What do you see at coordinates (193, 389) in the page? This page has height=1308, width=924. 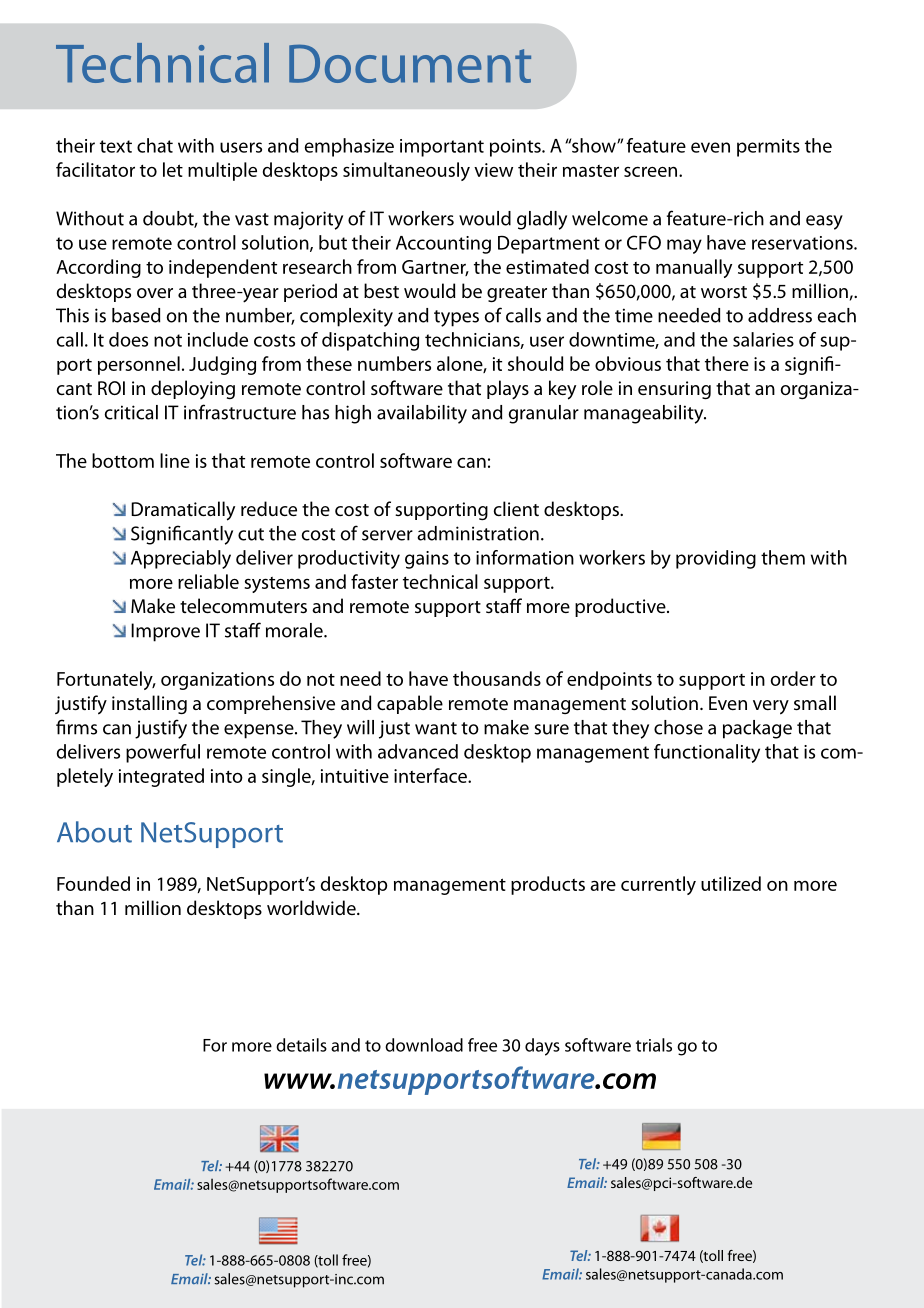 I see `deploying` at bounding box center [193, 389].
